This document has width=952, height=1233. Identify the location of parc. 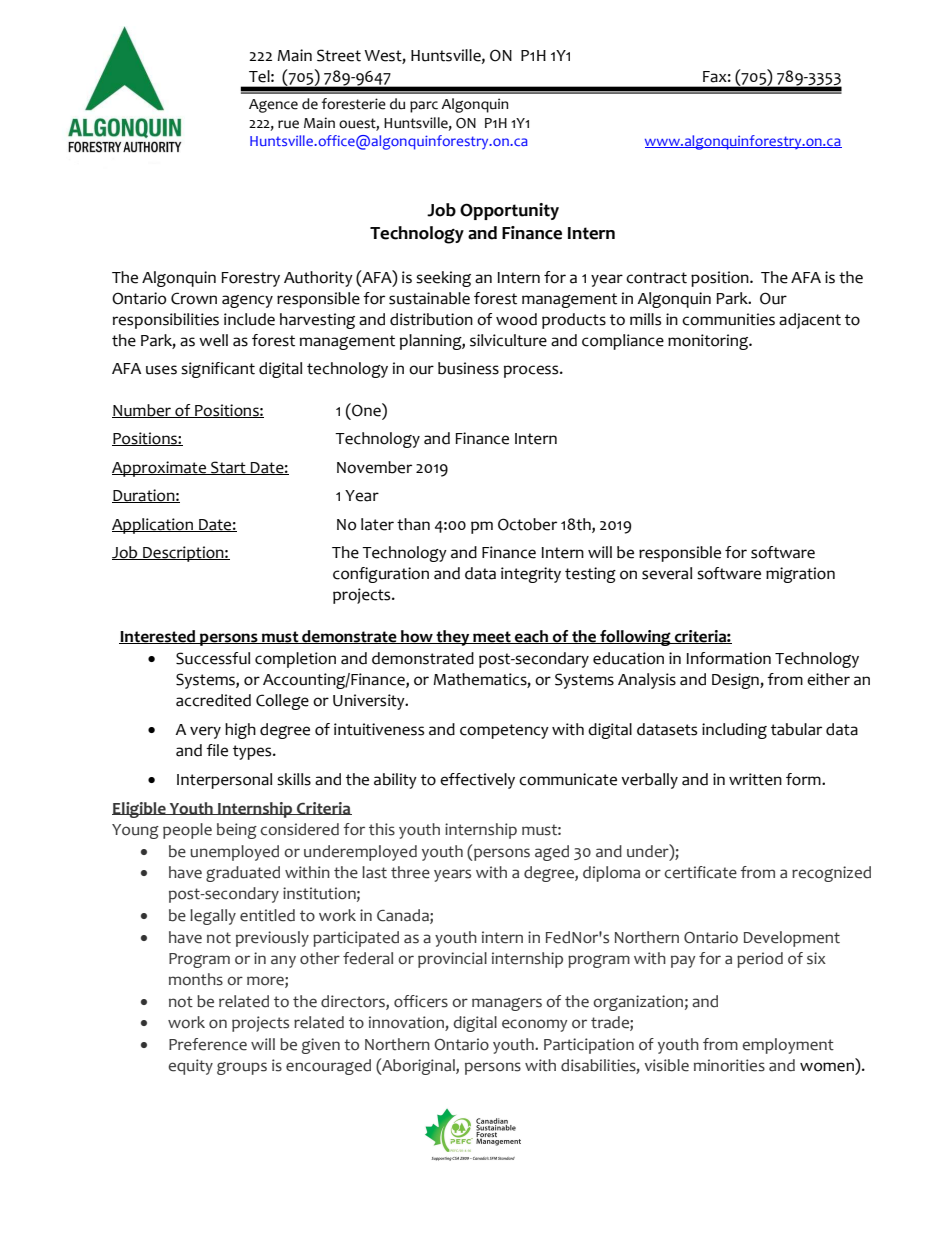
(424, 107).
